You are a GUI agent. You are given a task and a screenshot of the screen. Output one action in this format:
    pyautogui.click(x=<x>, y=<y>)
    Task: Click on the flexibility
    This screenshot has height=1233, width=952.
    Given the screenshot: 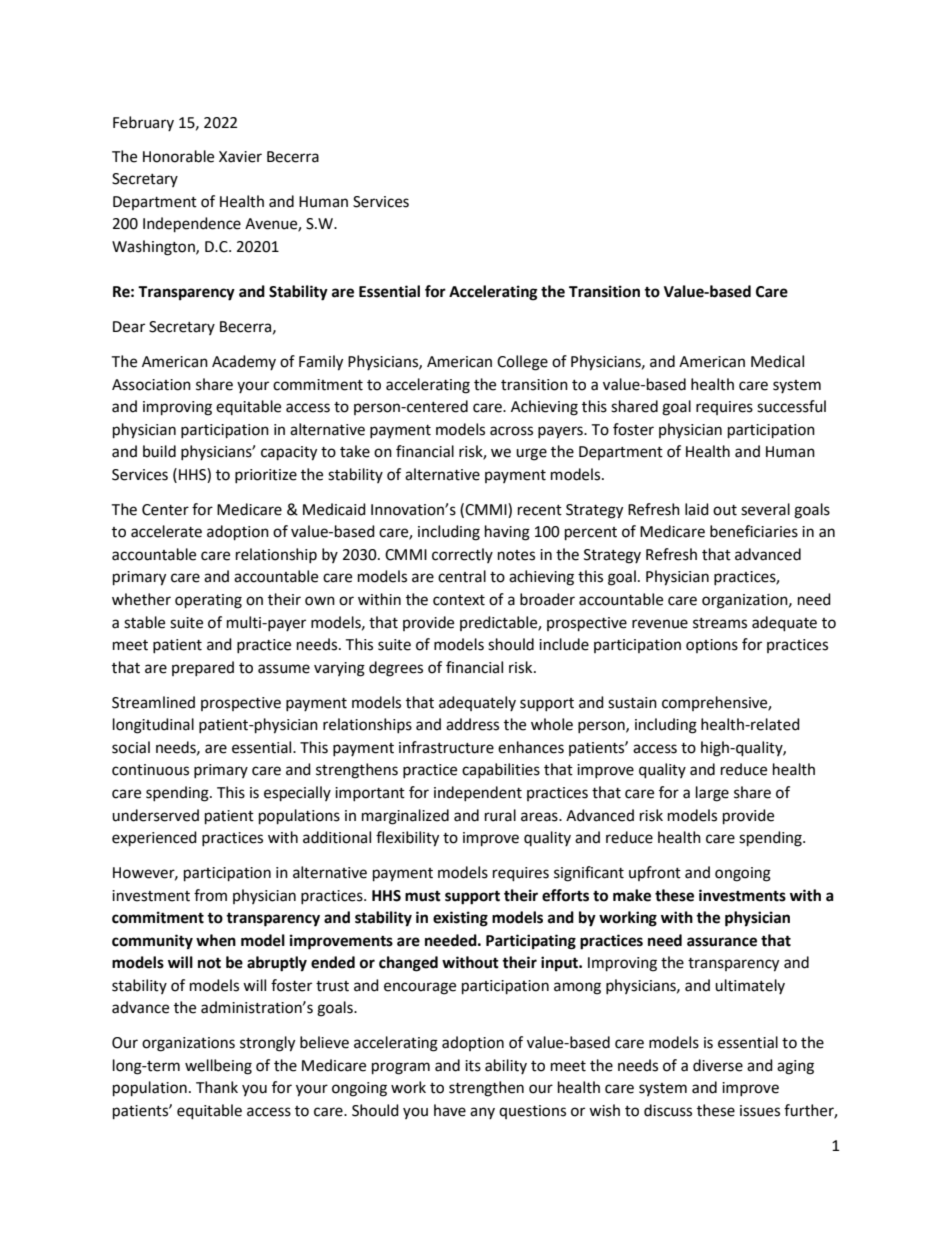 What is the action you would take?
    pyautogui.click(x=407, y=839)
